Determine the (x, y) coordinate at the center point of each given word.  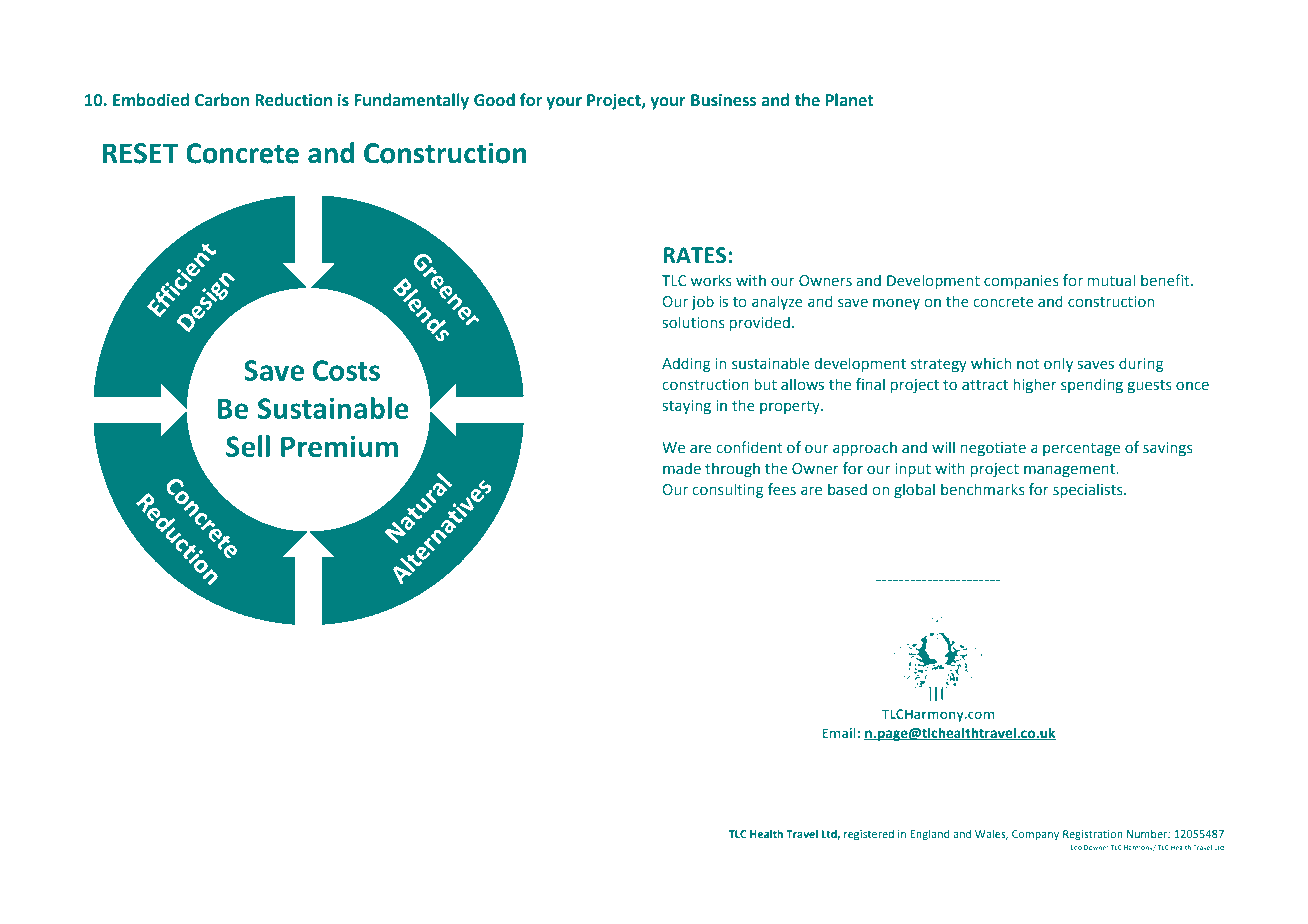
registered (869, 835)
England (930, 835)
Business (724, 100)
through (732, 469)
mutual (1111, 280)
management (1070, 470)
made (682, 468)
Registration (1093, 835)
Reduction (293, 100)
